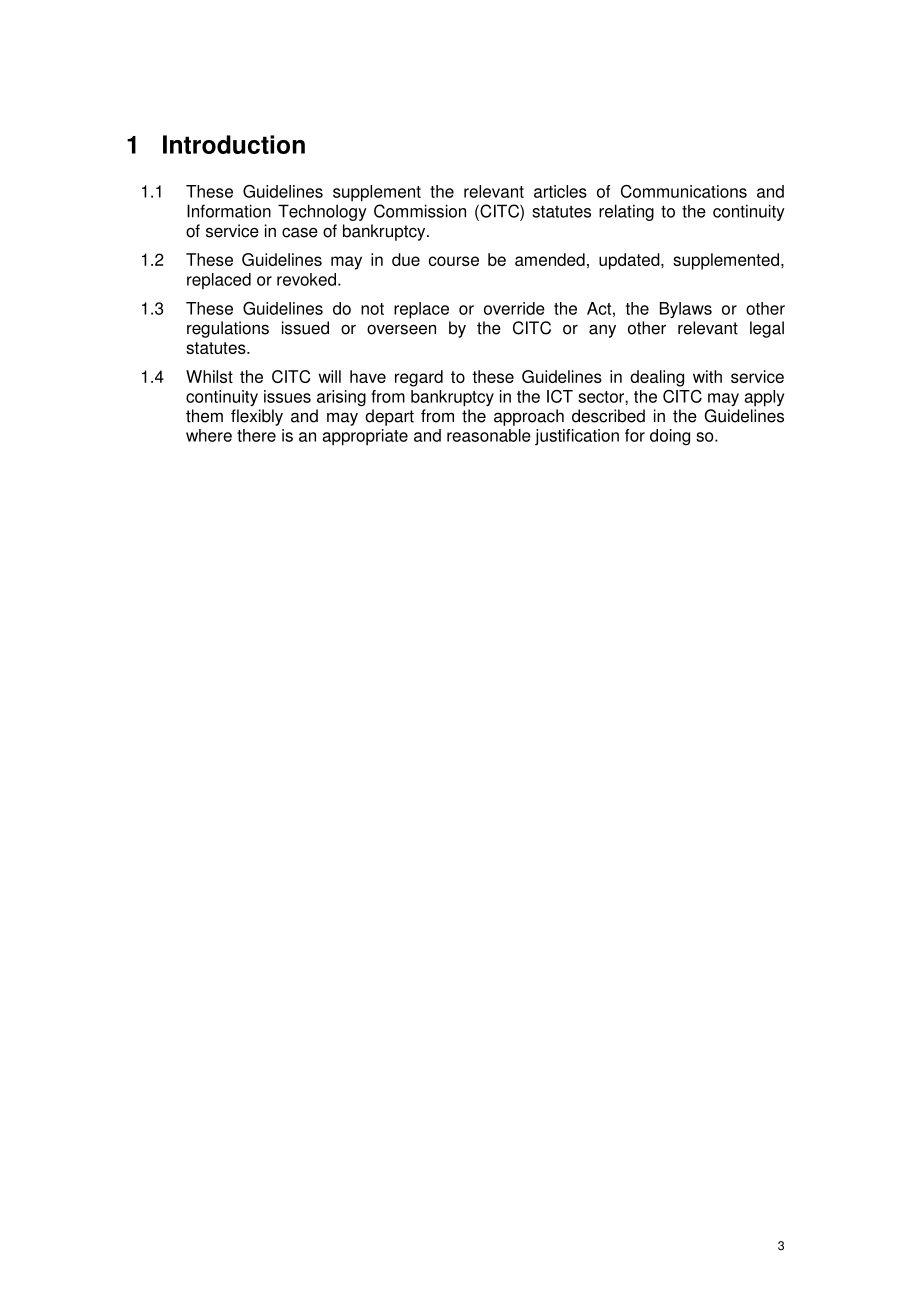  Describe the element at coordinates (305, 328) in the screenshot. I see `issued` at that location.
